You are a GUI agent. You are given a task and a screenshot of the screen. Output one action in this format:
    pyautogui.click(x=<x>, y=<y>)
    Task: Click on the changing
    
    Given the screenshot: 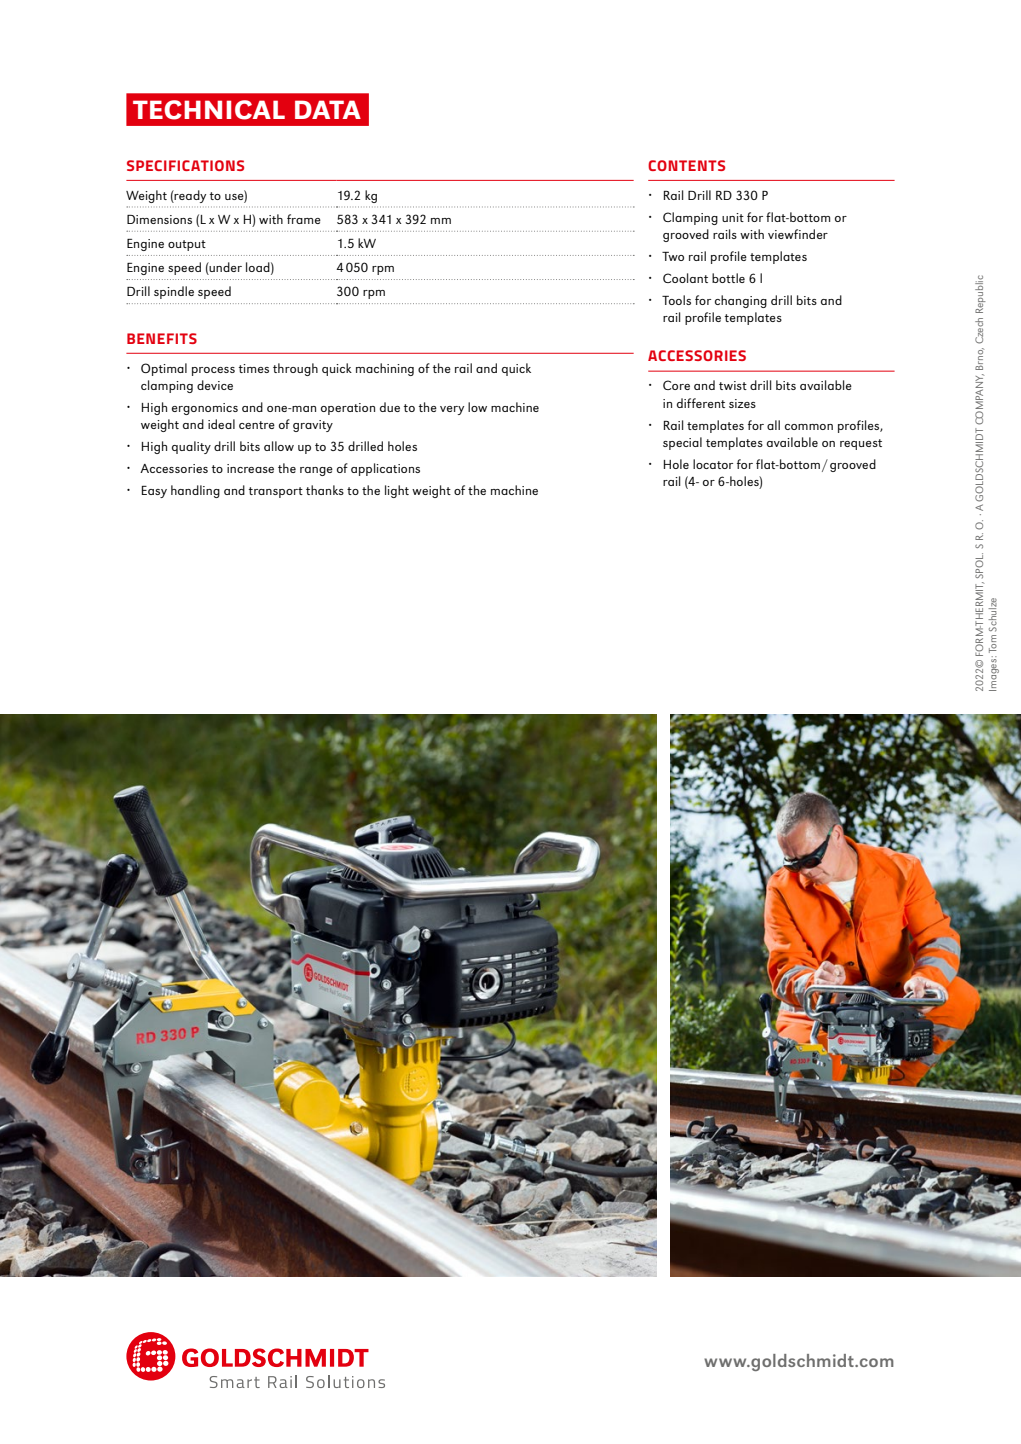 What is the action you would take?
    pyautogui.click(x=741, y=301)
